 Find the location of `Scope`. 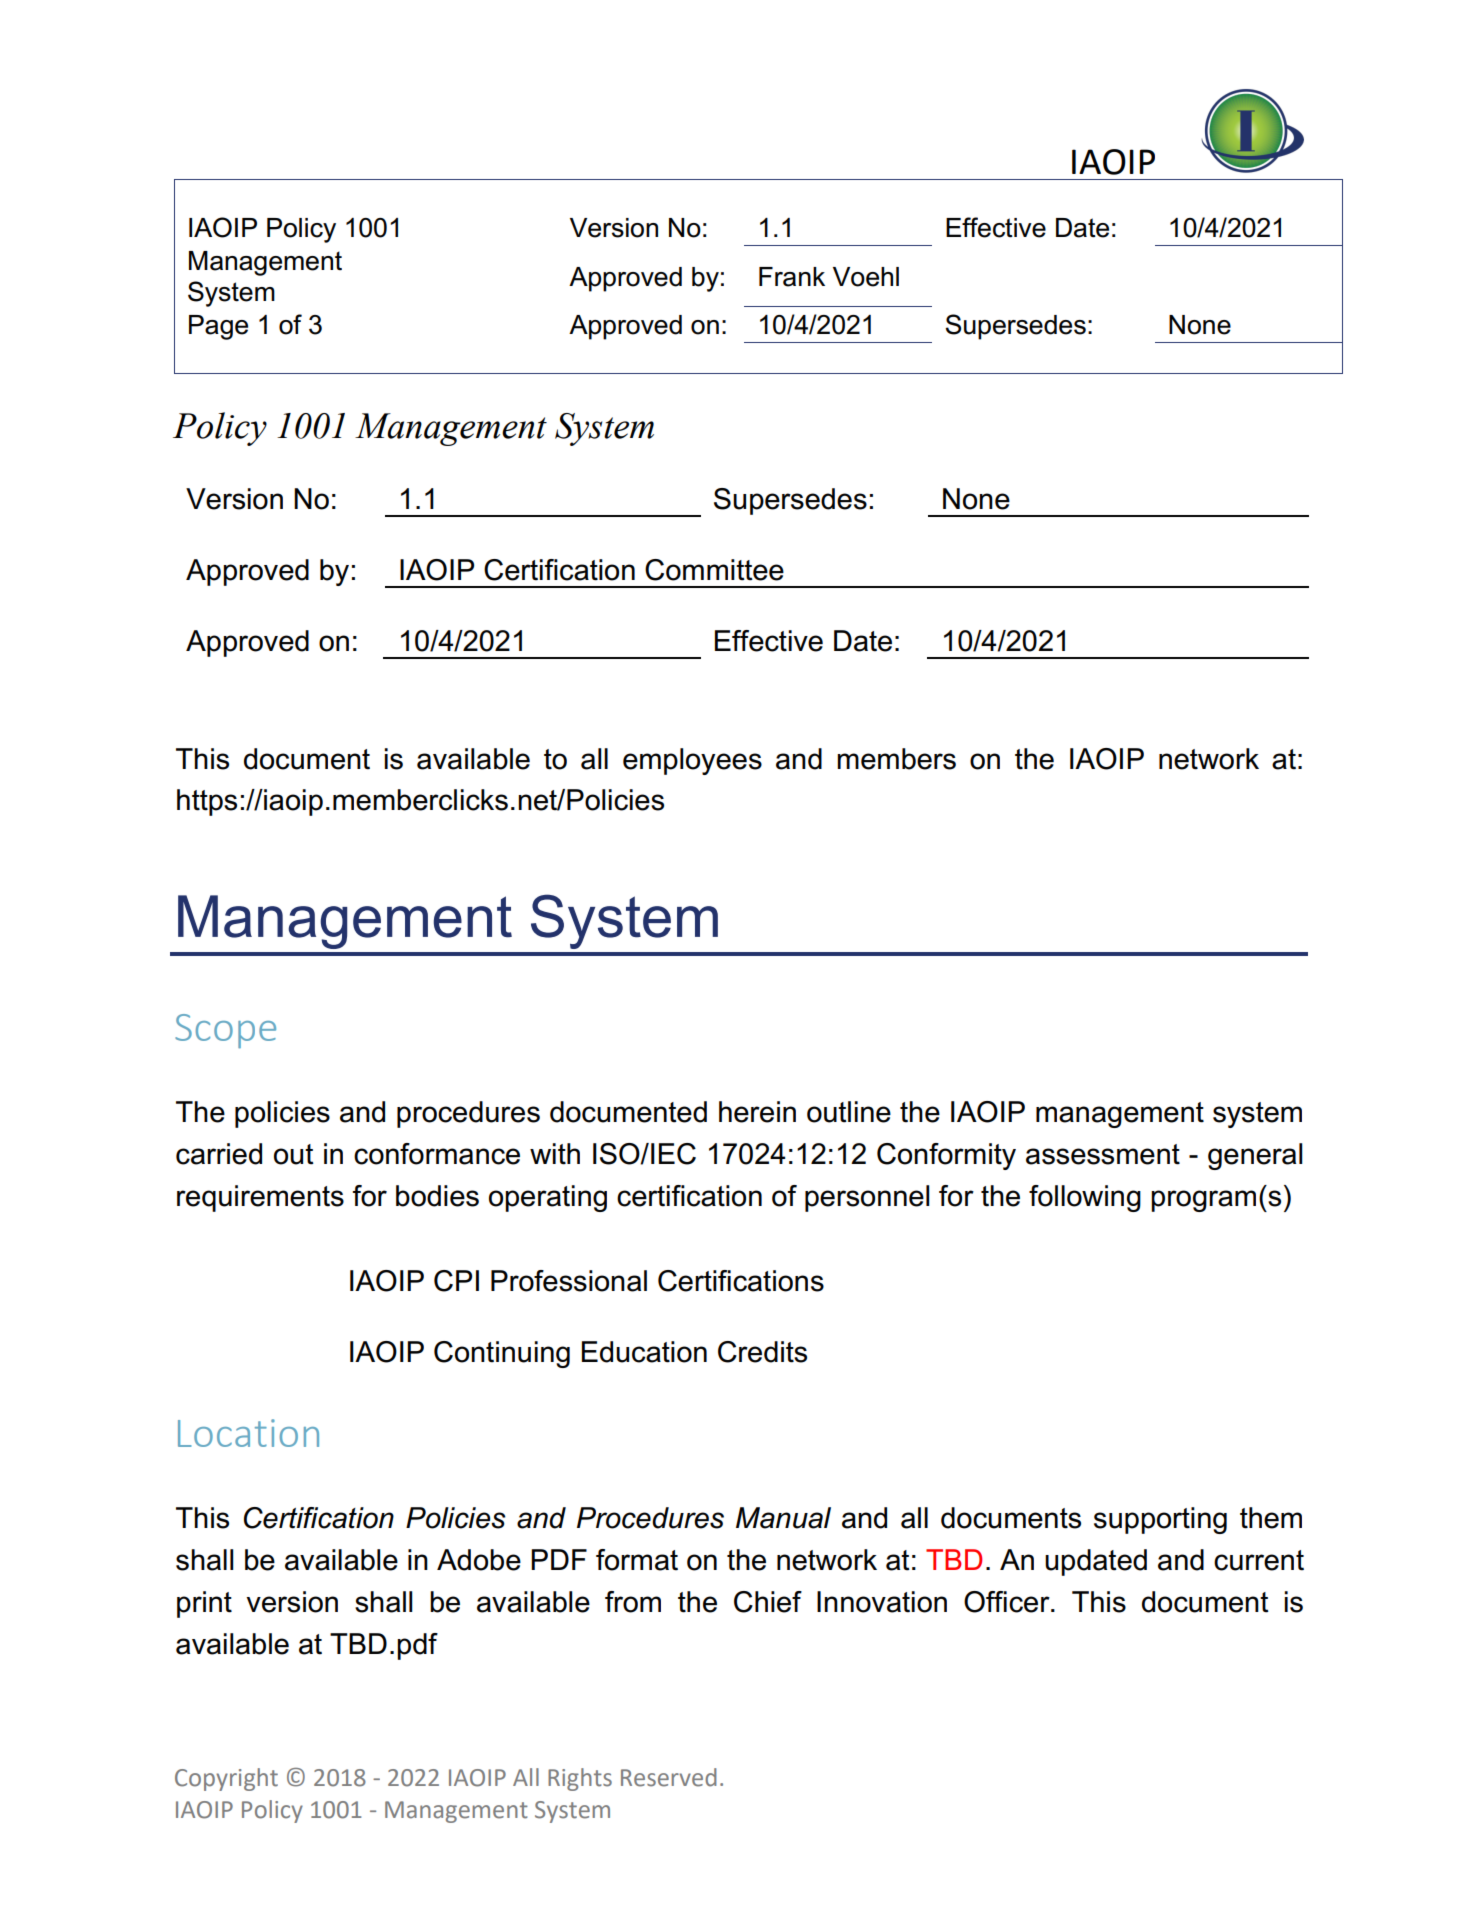

Scope is located at coordinates (225, 1031).
